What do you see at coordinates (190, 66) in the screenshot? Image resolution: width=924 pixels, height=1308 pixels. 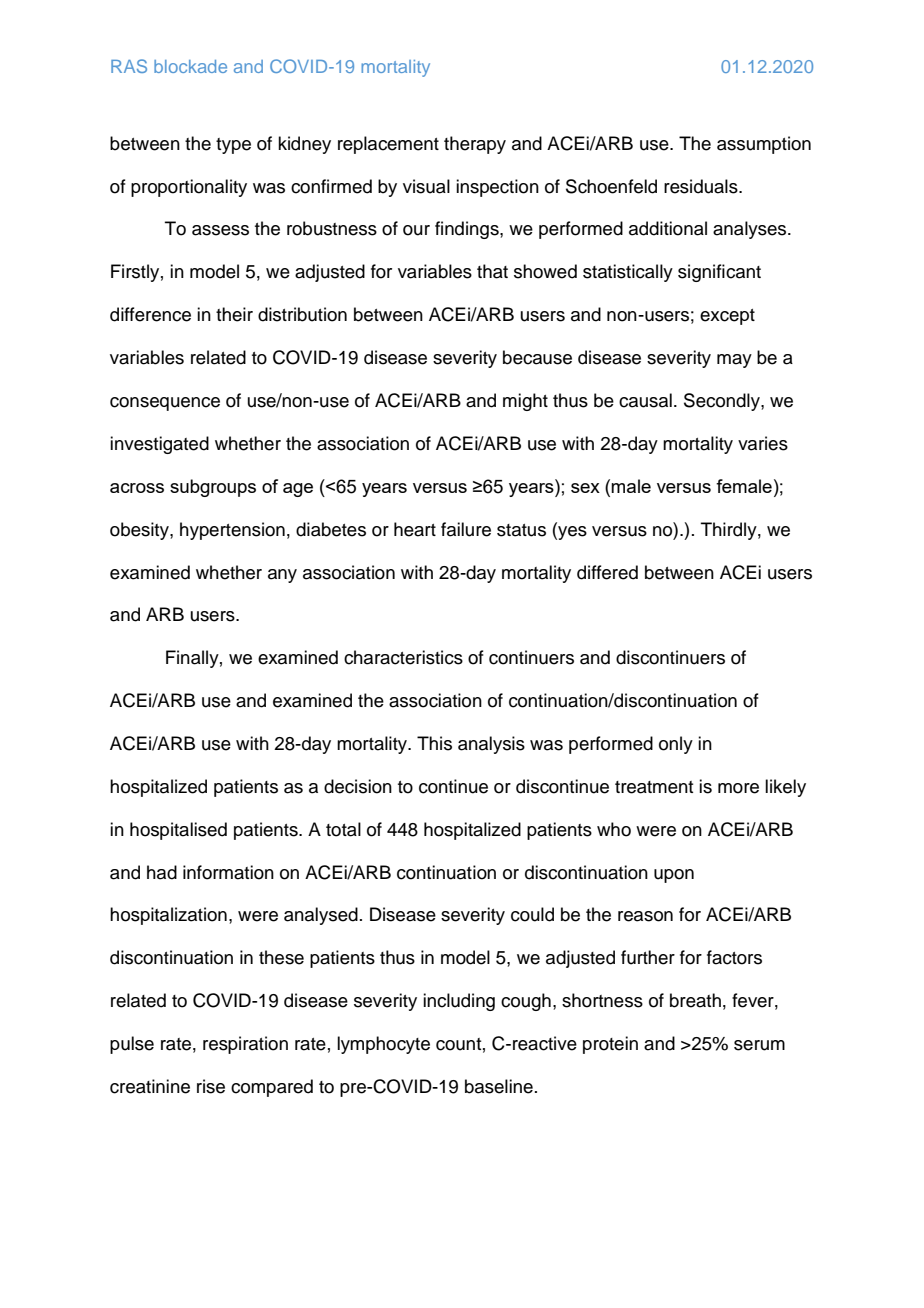 I see `blockade` at bounding box center [190, 66].
